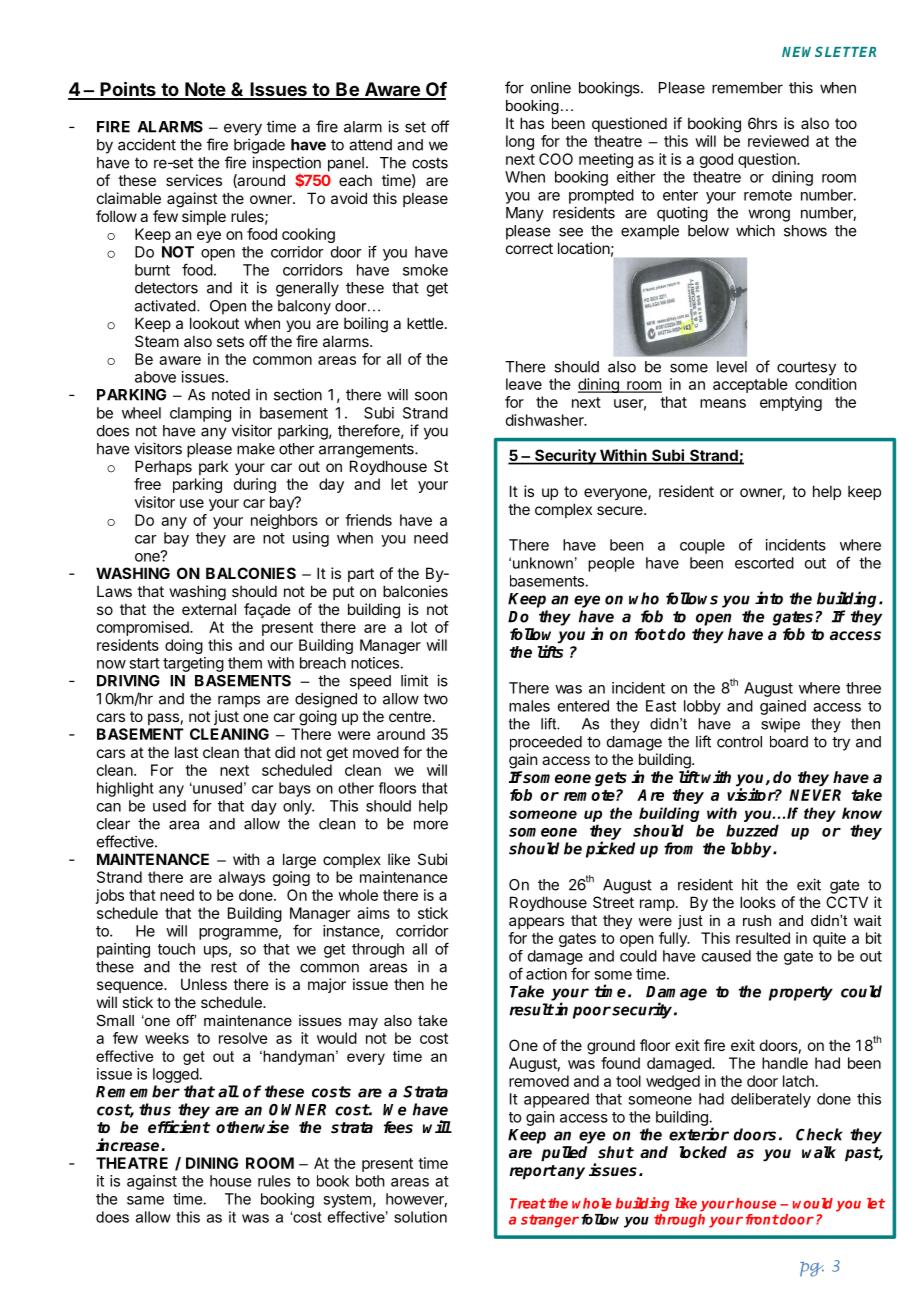  What do you see at coordinates (163, 467) in the document?
I see `Perhaps` at bounding box center [163, 467].
